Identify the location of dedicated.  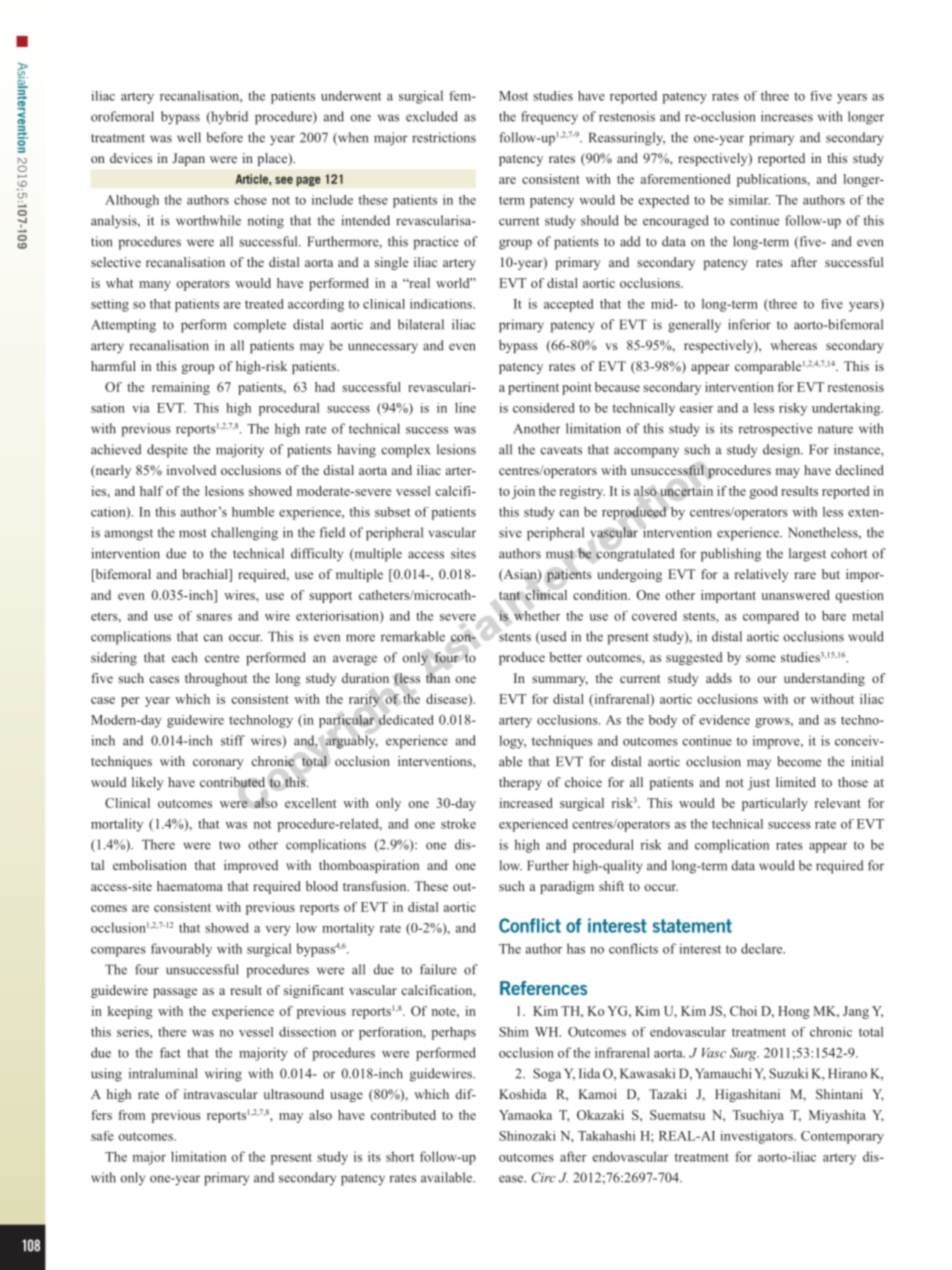
(406, 720).
